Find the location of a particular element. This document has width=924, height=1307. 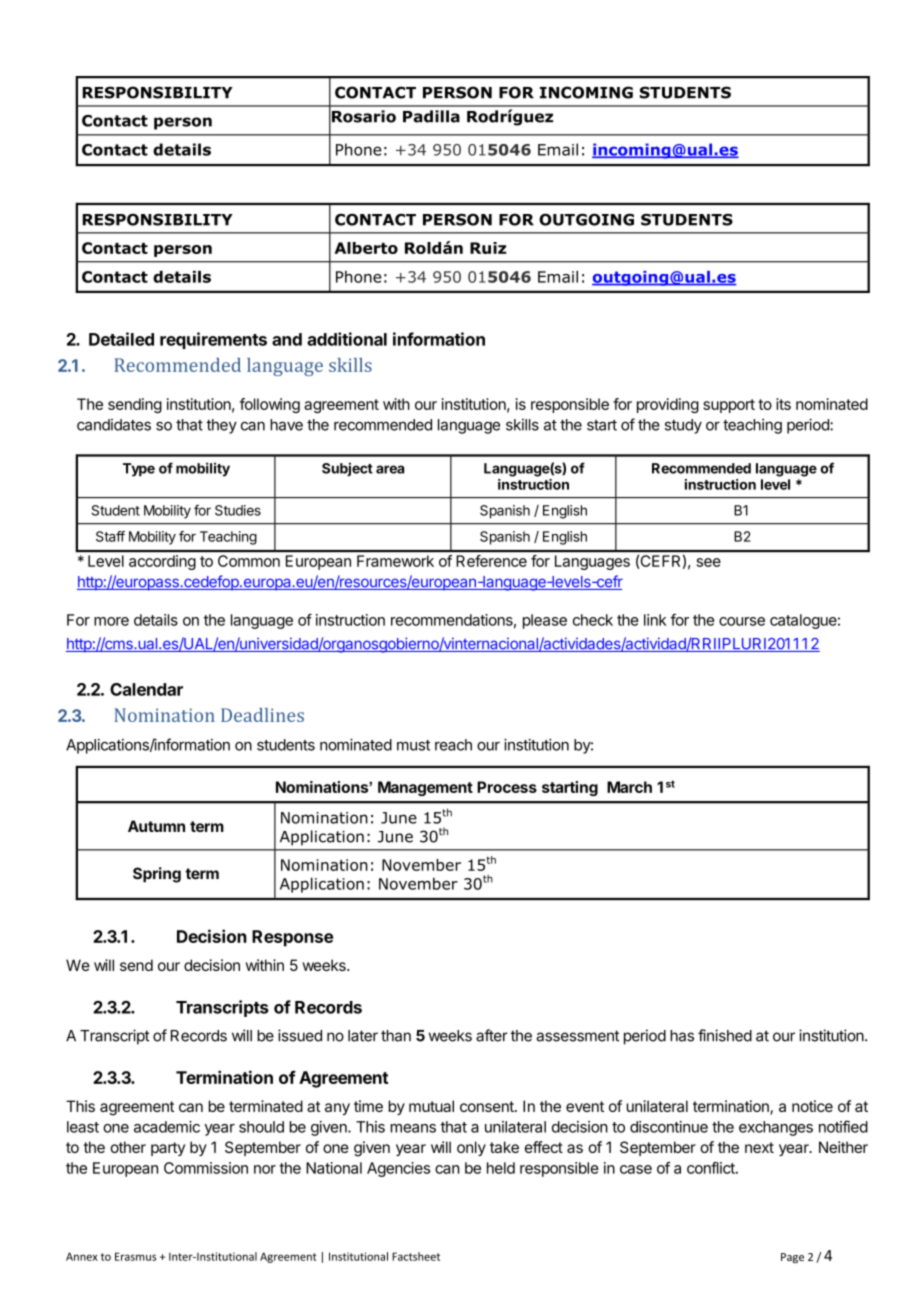

course is located at coordinates (742, 621).
